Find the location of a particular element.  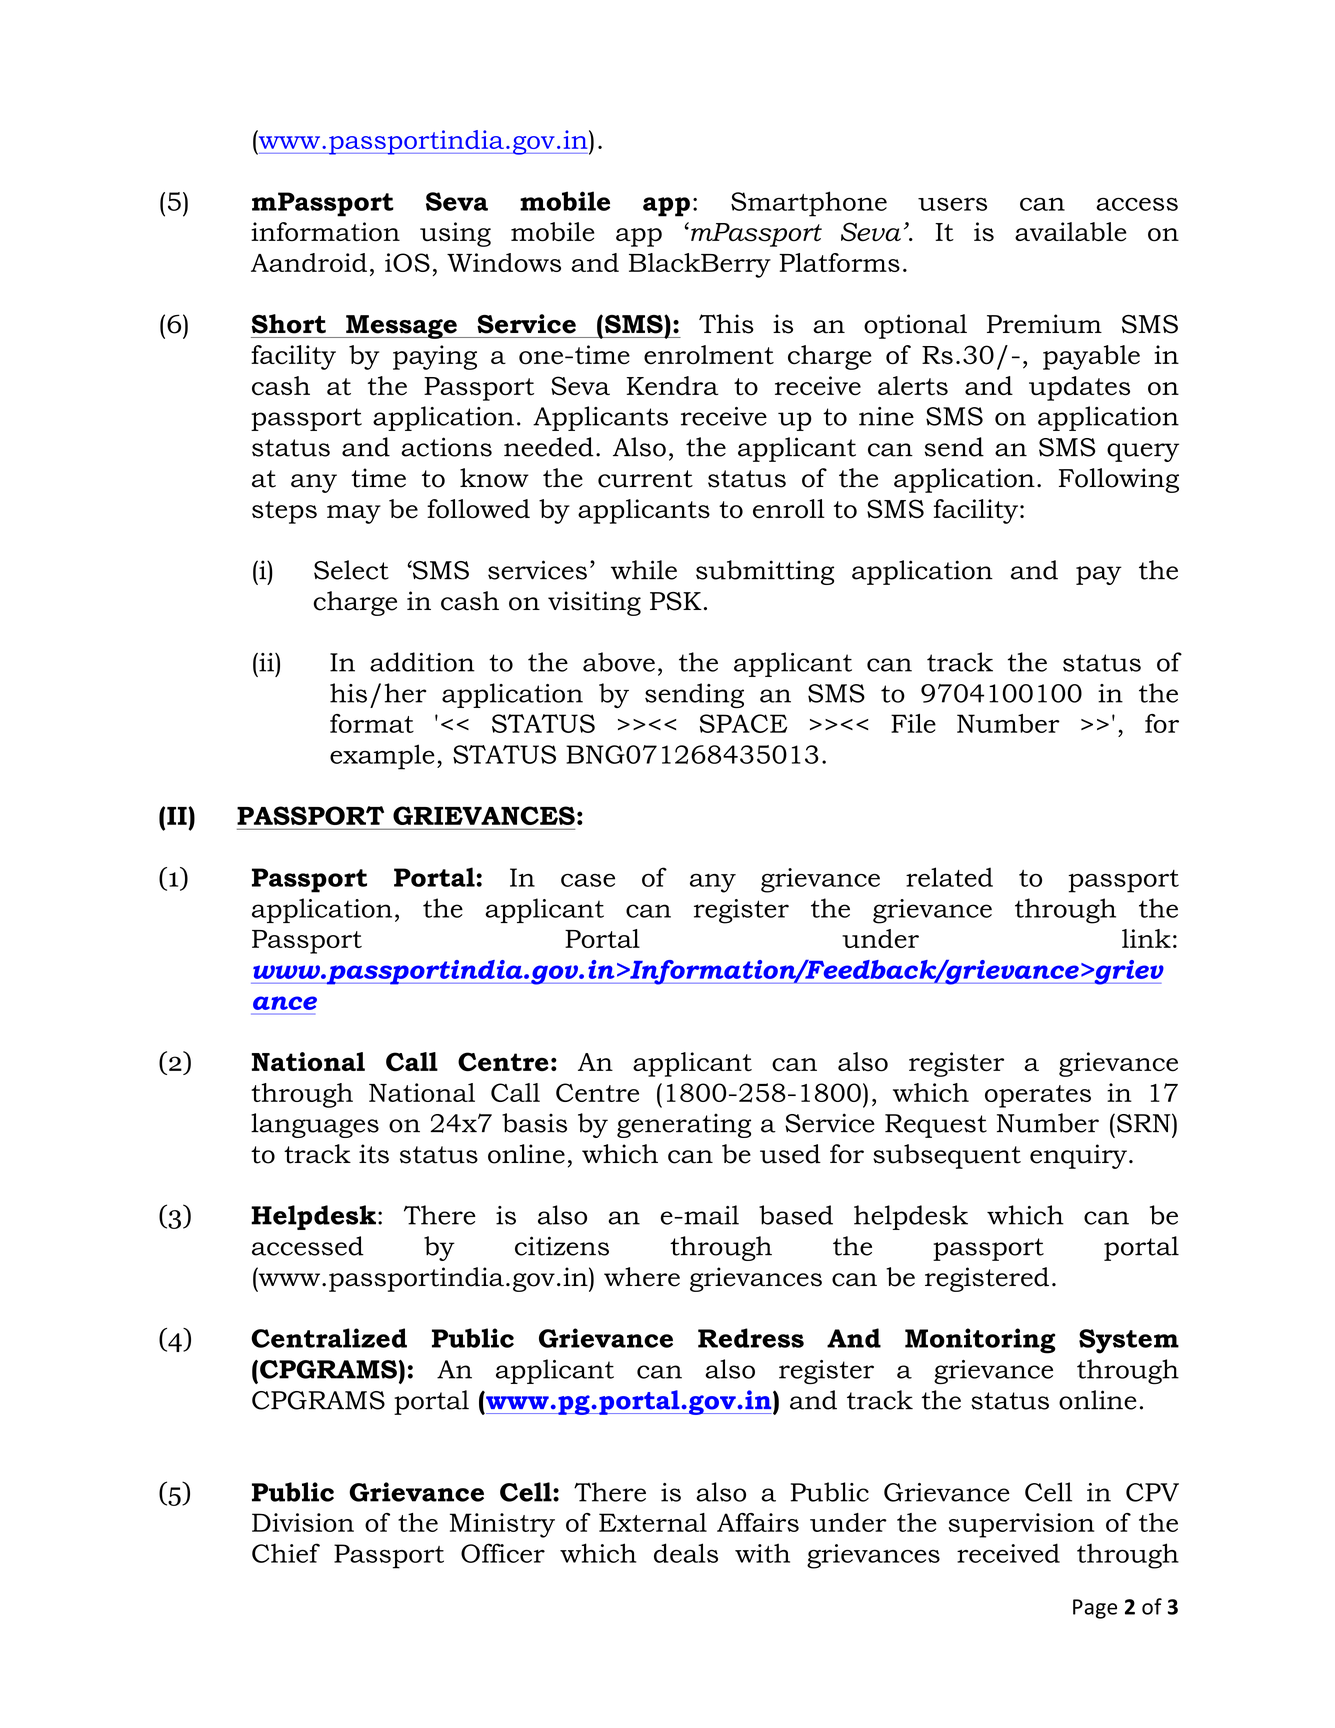

Select is located at coordinates (351, 570).
